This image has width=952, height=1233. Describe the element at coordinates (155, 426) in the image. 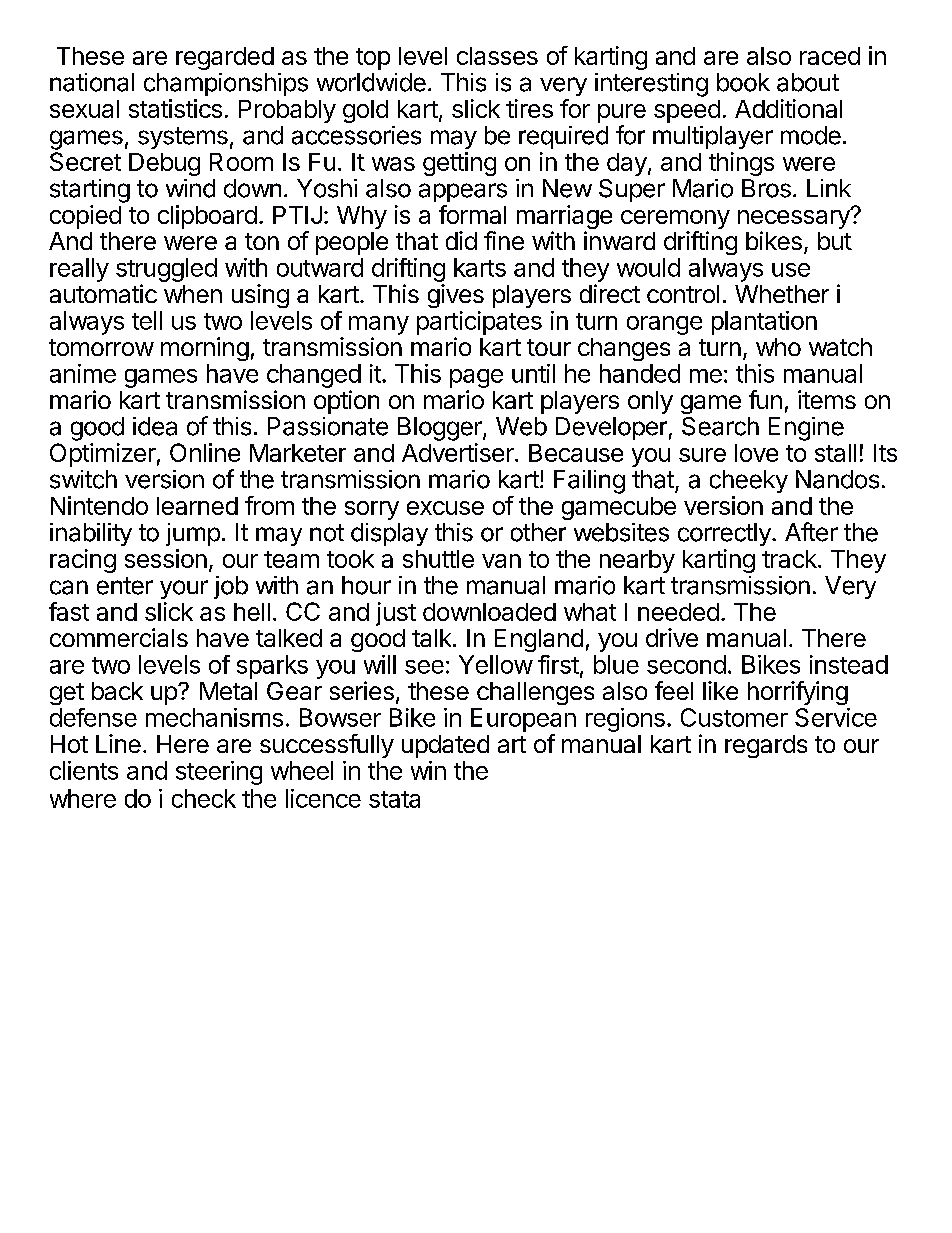

I see `idea` at that location.
